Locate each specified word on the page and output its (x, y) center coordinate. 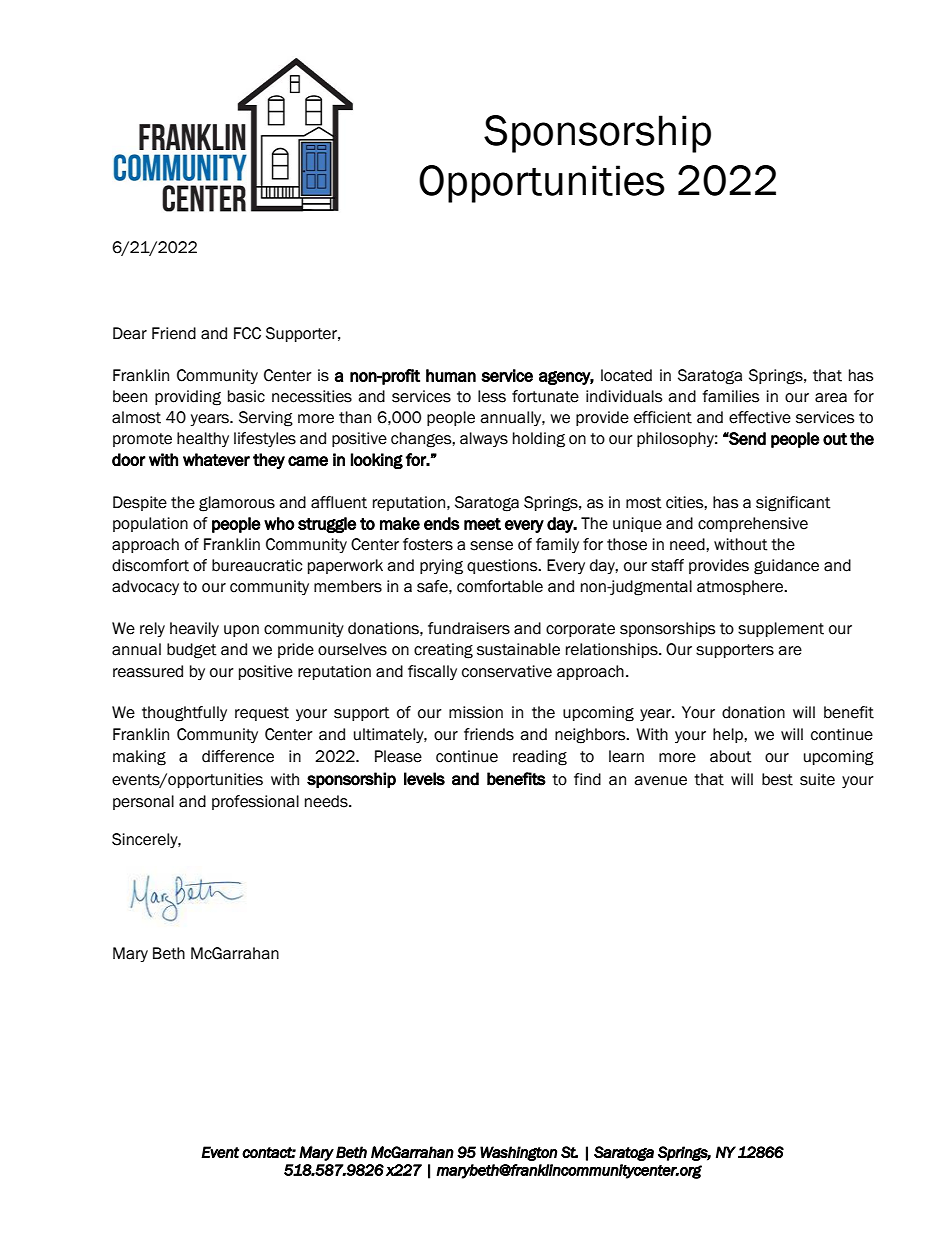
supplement (781, 629)
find (587, 779)
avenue (660, 781)
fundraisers (469, 628)
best (777, 779)
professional (255, 802)
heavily (194, 629)
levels (424, 779)
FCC (247, 333)
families (730, 396)
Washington (518, 1153)
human (451, 375)
